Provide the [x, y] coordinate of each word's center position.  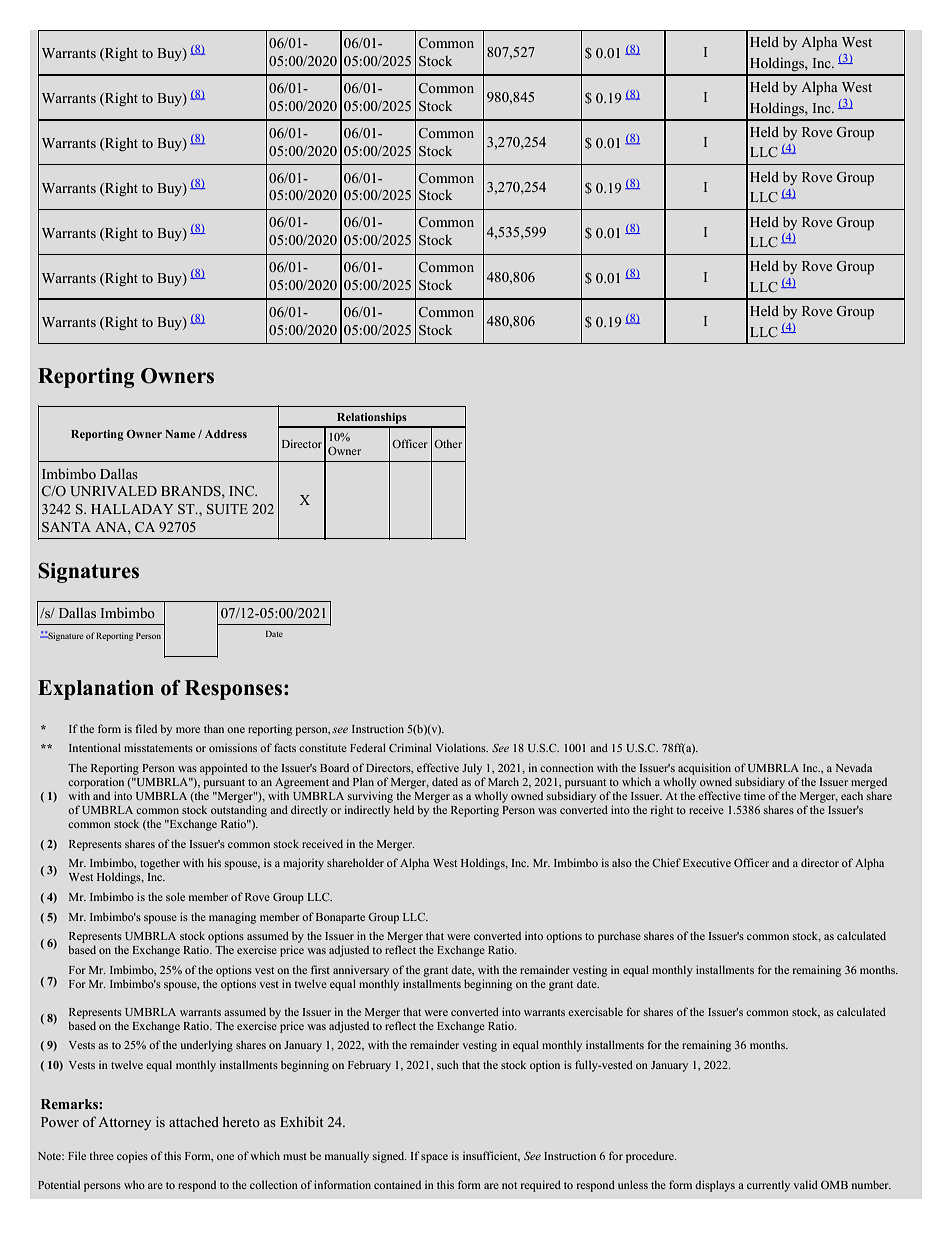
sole [175, 896]
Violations [462, 747]
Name [180, 434]
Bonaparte [340, 918]
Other [448, 443]
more [188, 730]
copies [132, 1157]
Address [226, 434]
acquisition [704, 769]
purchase [619, 937]
